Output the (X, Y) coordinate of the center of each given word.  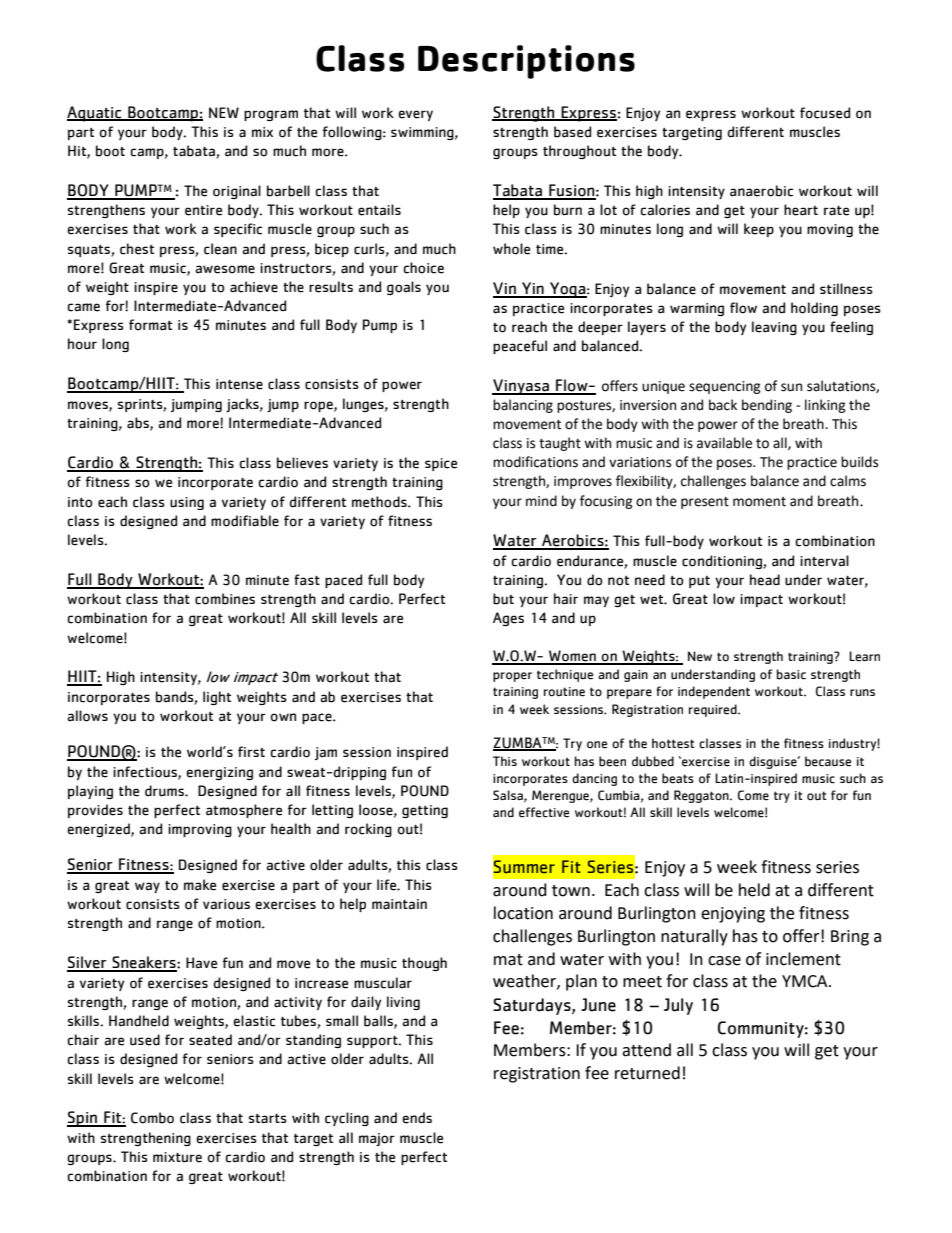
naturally (694, 937)
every (415, 115)
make (200, 885)
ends (417, 1118)
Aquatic (95, 114)
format (150, 325)
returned (647, 1073)
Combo (152, 1118)
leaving (774, 328)
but (503, 599)
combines (225, 599)
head (765, 580)
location (523, 913)
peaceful (520, 347)
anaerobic (761, 191)
